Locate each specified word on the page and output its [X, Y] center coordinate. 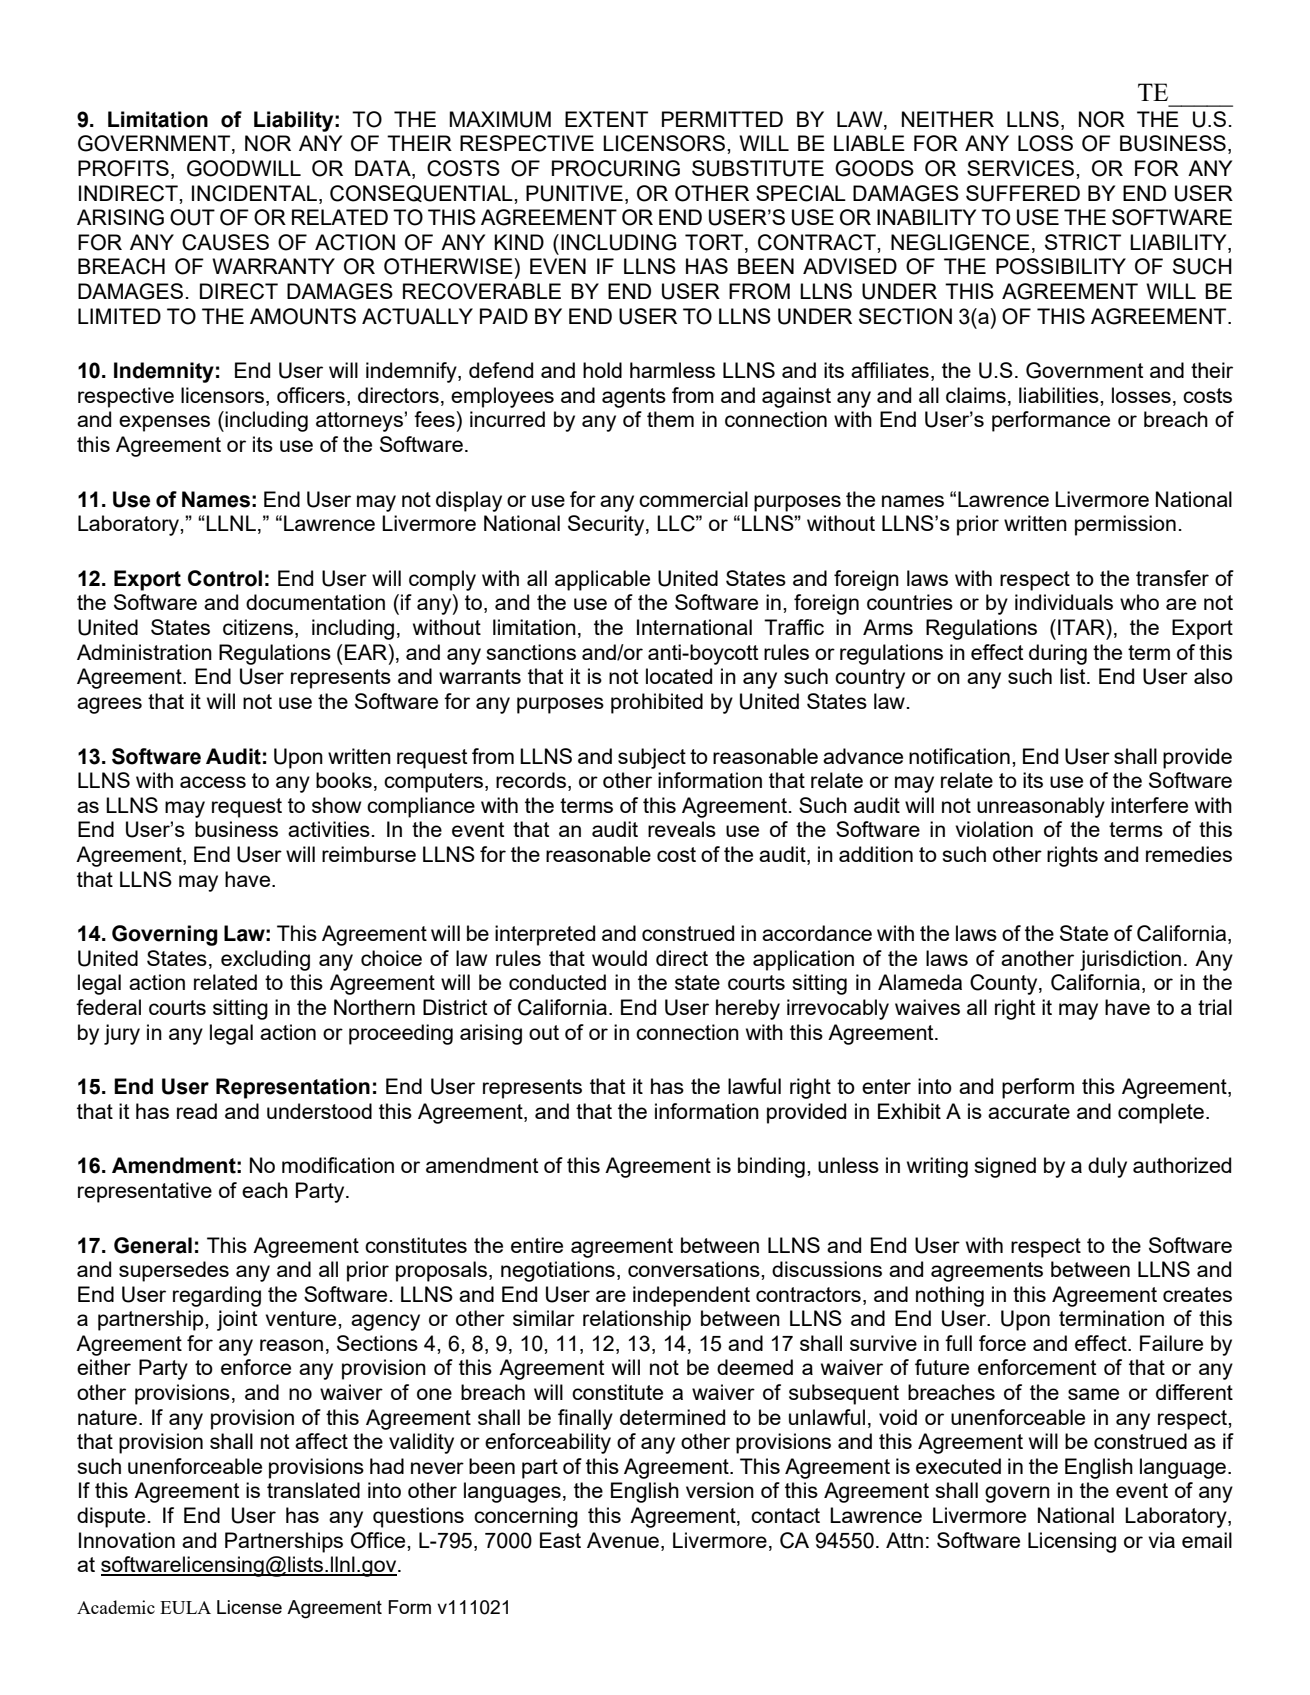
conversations [695, 1269]
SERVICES [1022, 168]
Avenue [624, 1540]
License [249, 1607]
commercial [693, 499]
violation [994, 829]
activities [329, 829]
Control [225, 578]
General [153, 1245]
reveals [682, 829]
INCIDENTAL [254, 193]
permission [1125, 525]
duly [1107, 1167]
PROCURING [616, 168]
